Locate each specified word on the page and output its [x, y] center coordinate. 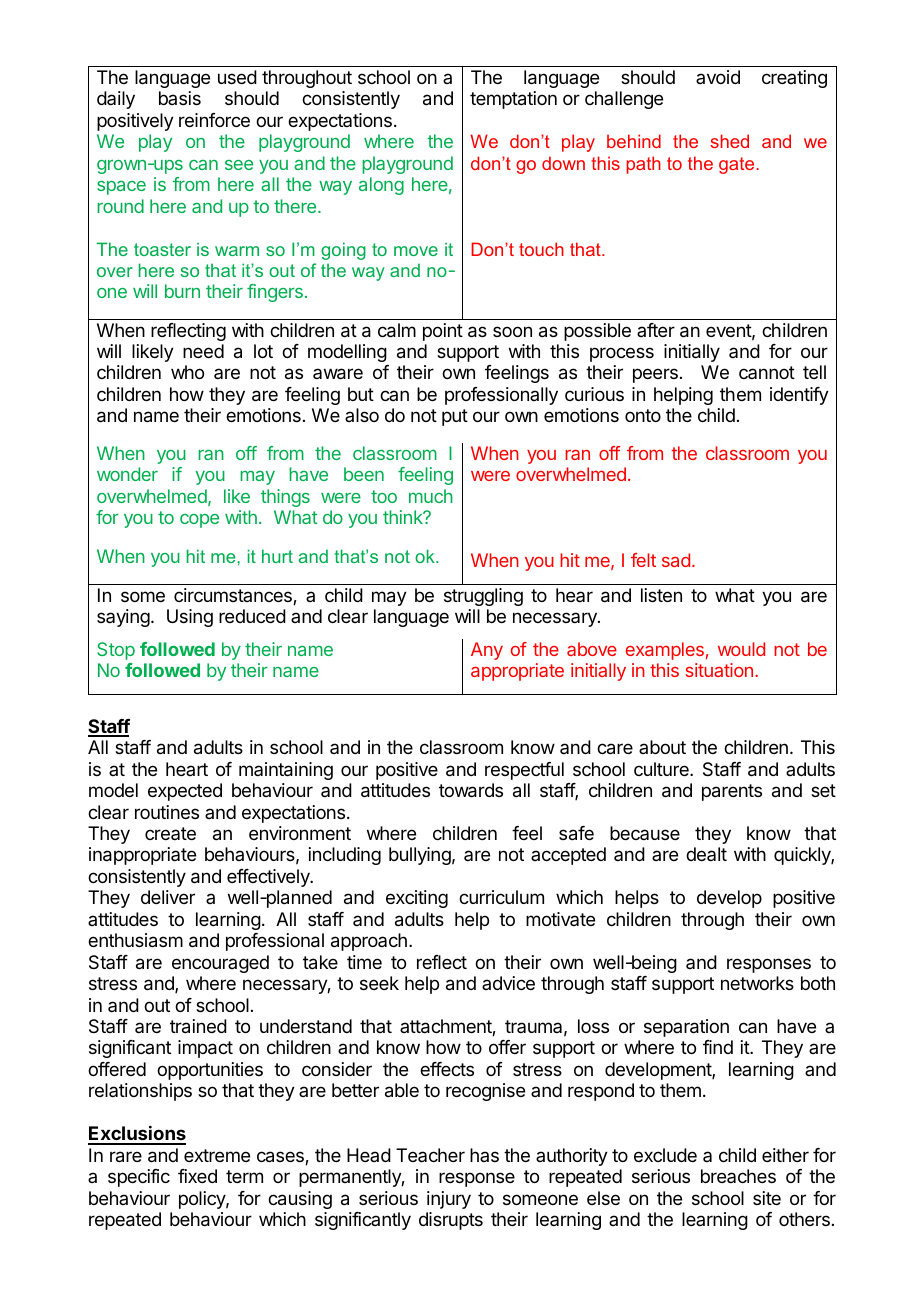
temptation [513, 100]
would [741, 649]
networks [757, 983]
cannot [767, 372]
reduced [252, 616]
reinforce [214, 120]
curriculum [501, 897]
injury [449, 1200]
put [455, 417]
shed [730, 141]
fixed [197, 1176]
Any [487, 651]
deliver [168, 897]
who [187, 372]
